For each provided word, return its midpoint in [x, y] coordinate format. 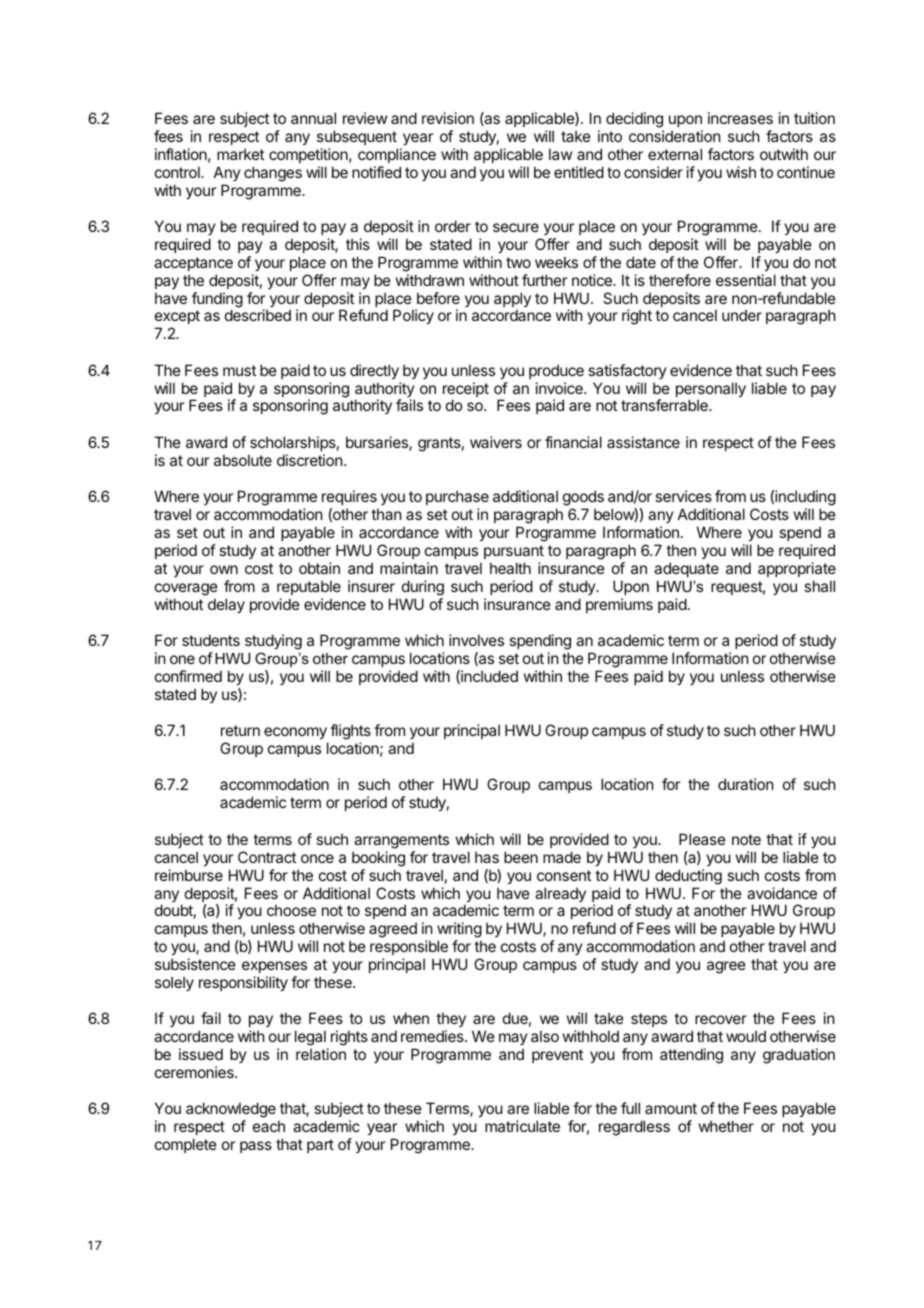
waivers [496, 442]
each [269, 1126]
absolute [243, 460]
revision [448, 118]
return [240, 730]
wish [741, 172]
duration [745, 784]
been [521, 857]
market [240, 154]
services [683, 496]
